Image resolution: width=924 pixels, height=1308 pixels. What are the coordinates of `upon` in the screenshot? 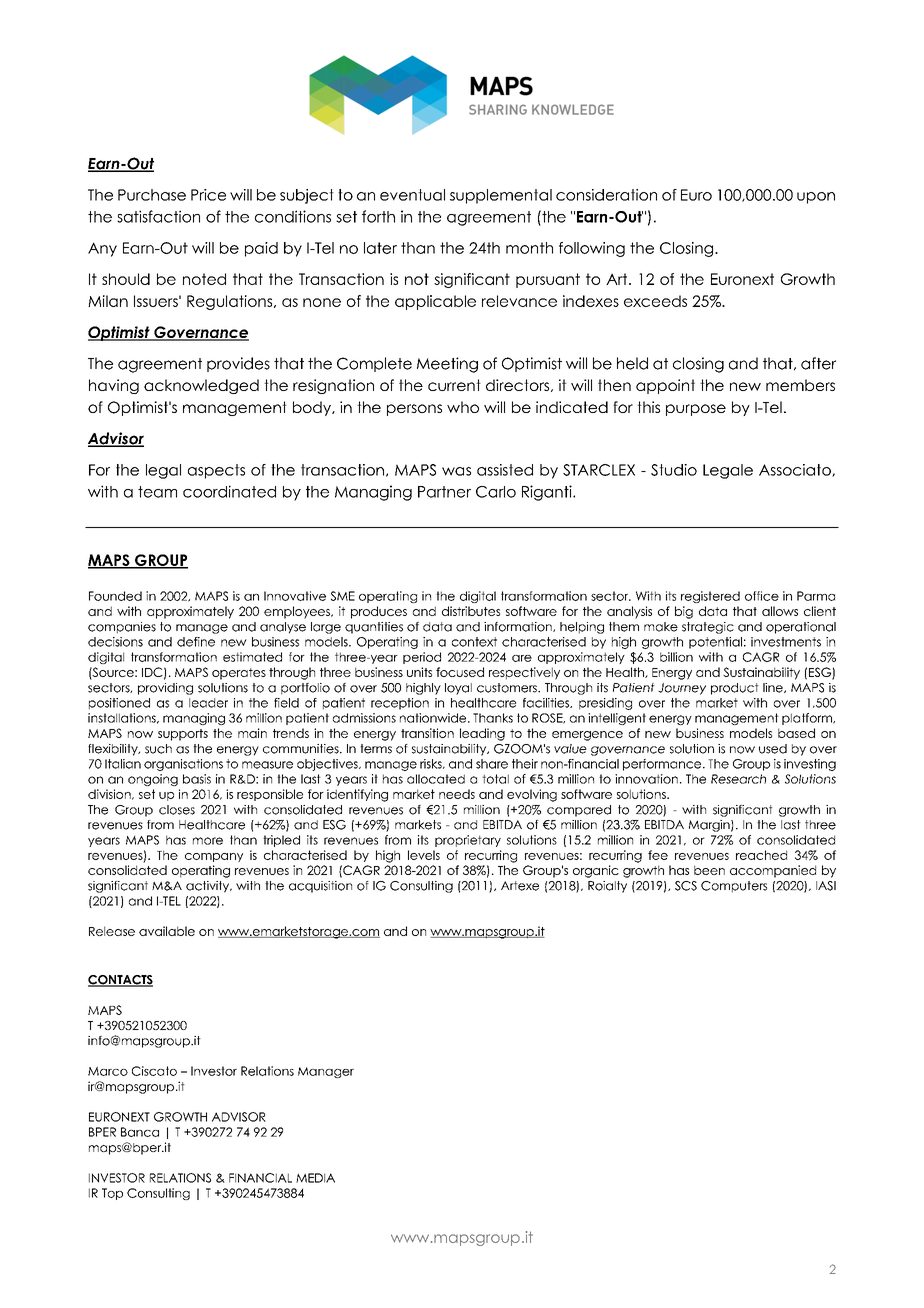 It's located at (816, 198).
